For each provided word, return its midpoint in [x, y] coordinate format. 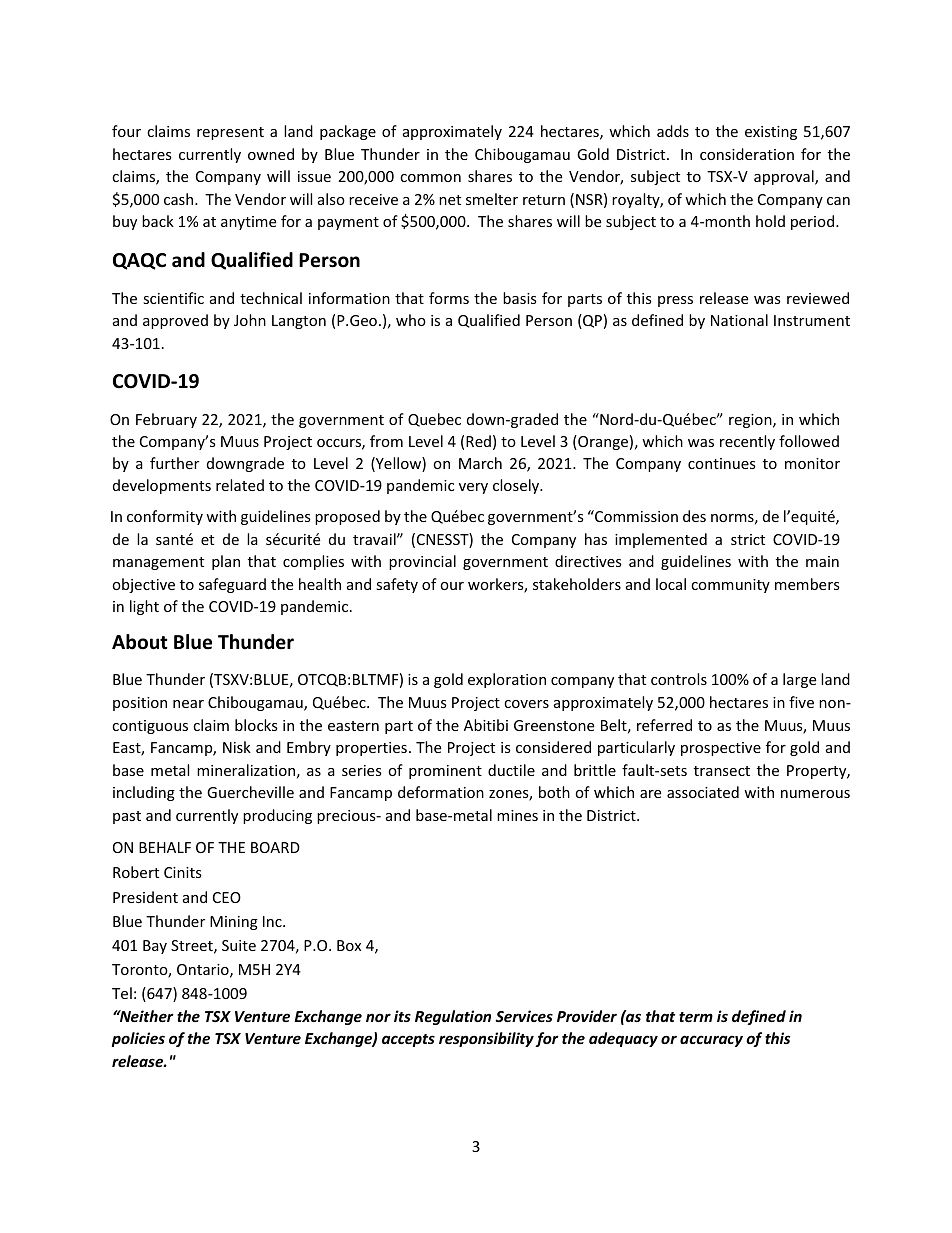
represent [230, 133]
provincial [422, 562]
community [730, 586]
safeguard [232, 585]
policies [138, 1039]
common [430, 178]
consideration [747, 154]
